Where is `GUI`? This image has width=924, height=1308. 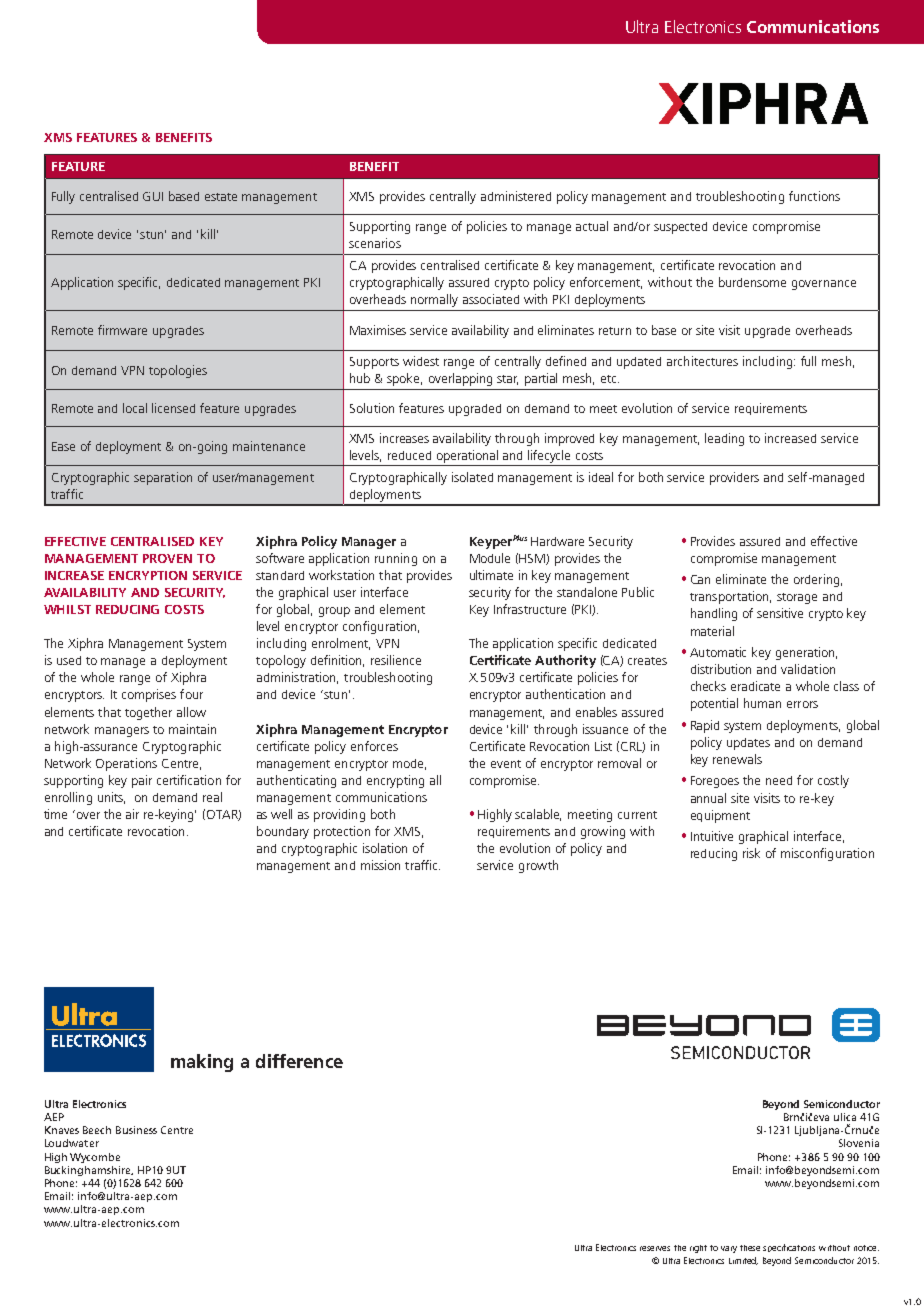 GUI is located at coordinates (153, 196).
